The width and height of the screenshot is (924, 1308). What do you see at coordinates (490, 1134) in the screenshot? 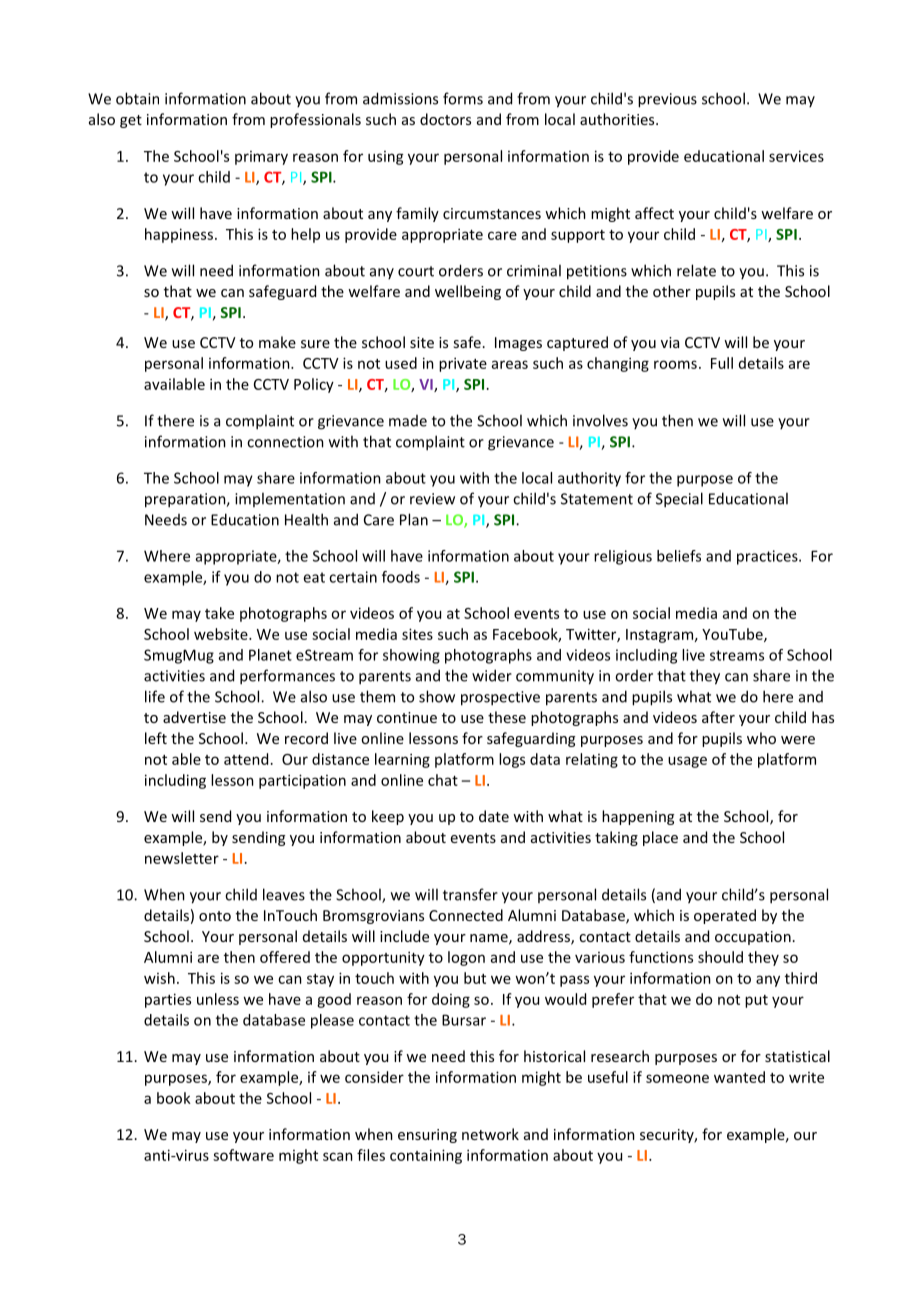
I see `network` at bounding box center [490, 1134].
